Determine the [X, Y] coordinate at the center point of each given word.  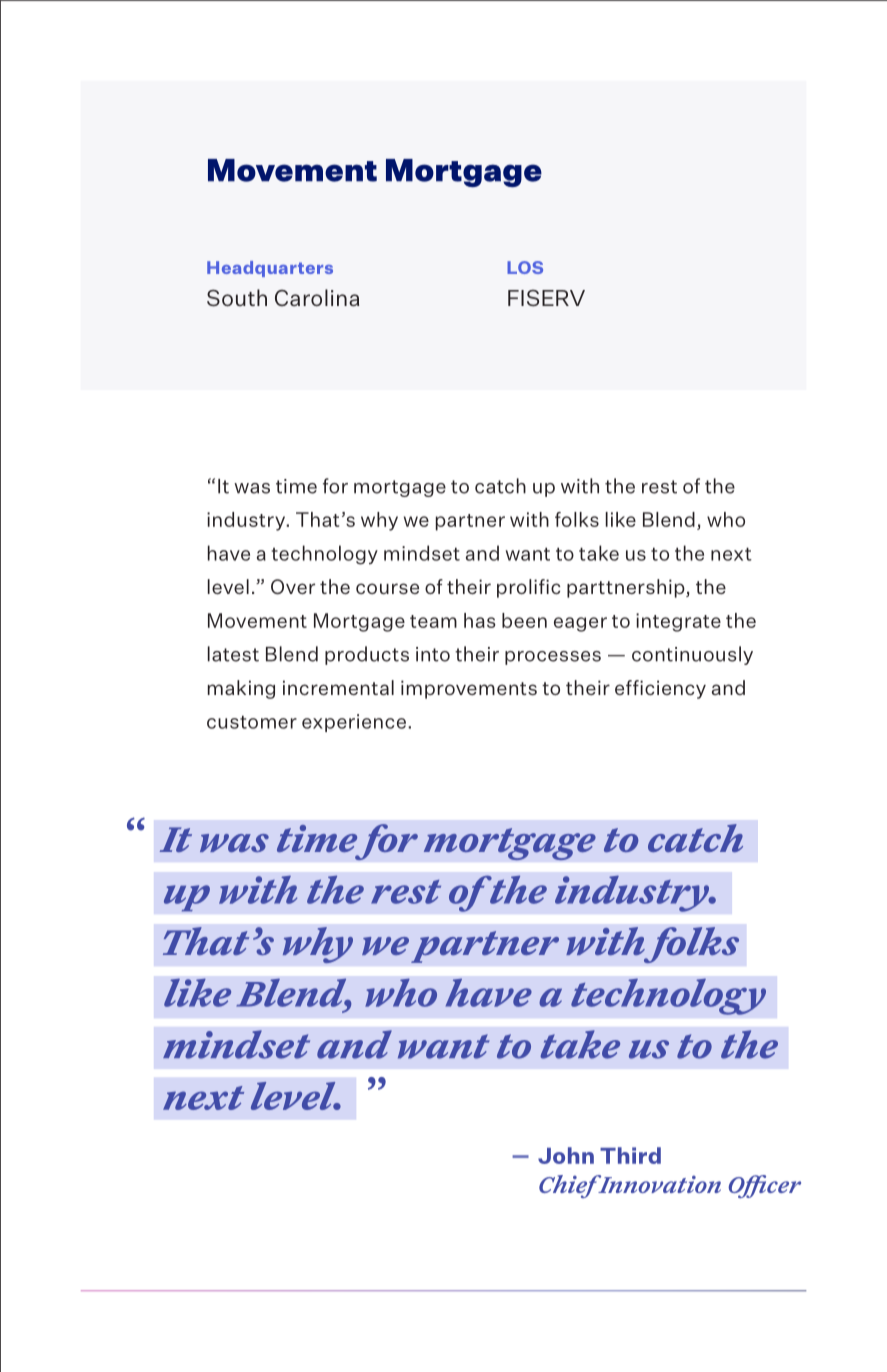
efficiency [660, 689]
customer [252, 722]
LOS [525, 267]
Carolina [317, 297]
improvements [469, 689]
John [566, 1155]
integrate [678, 622]
